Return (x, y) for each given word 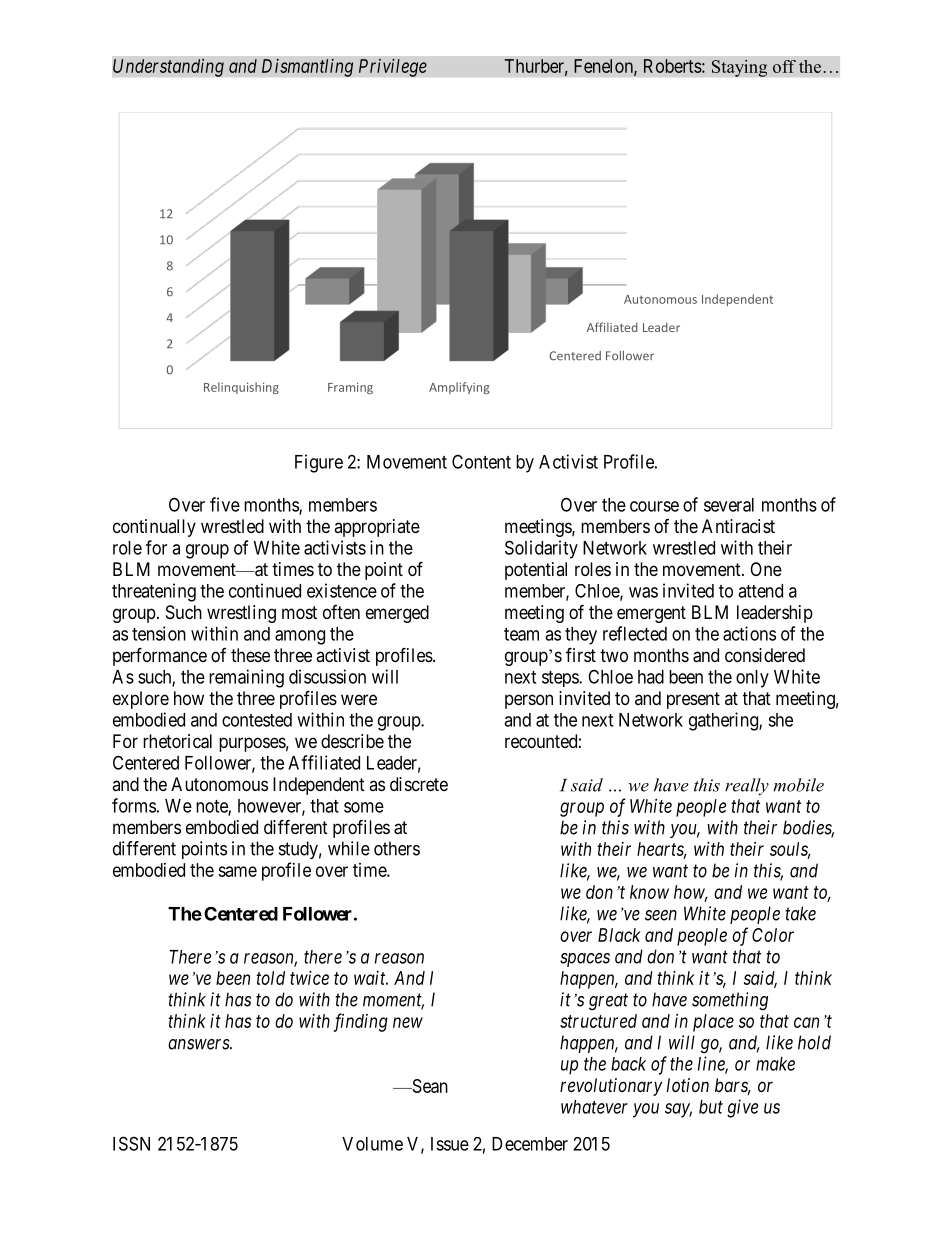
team (521, 634)
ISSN (131, 1143)
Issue (450, 1144)
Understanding (168, 67)
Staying (739, 68)
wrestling (241, 614)
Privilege (393, 67)
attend (760, 591)
